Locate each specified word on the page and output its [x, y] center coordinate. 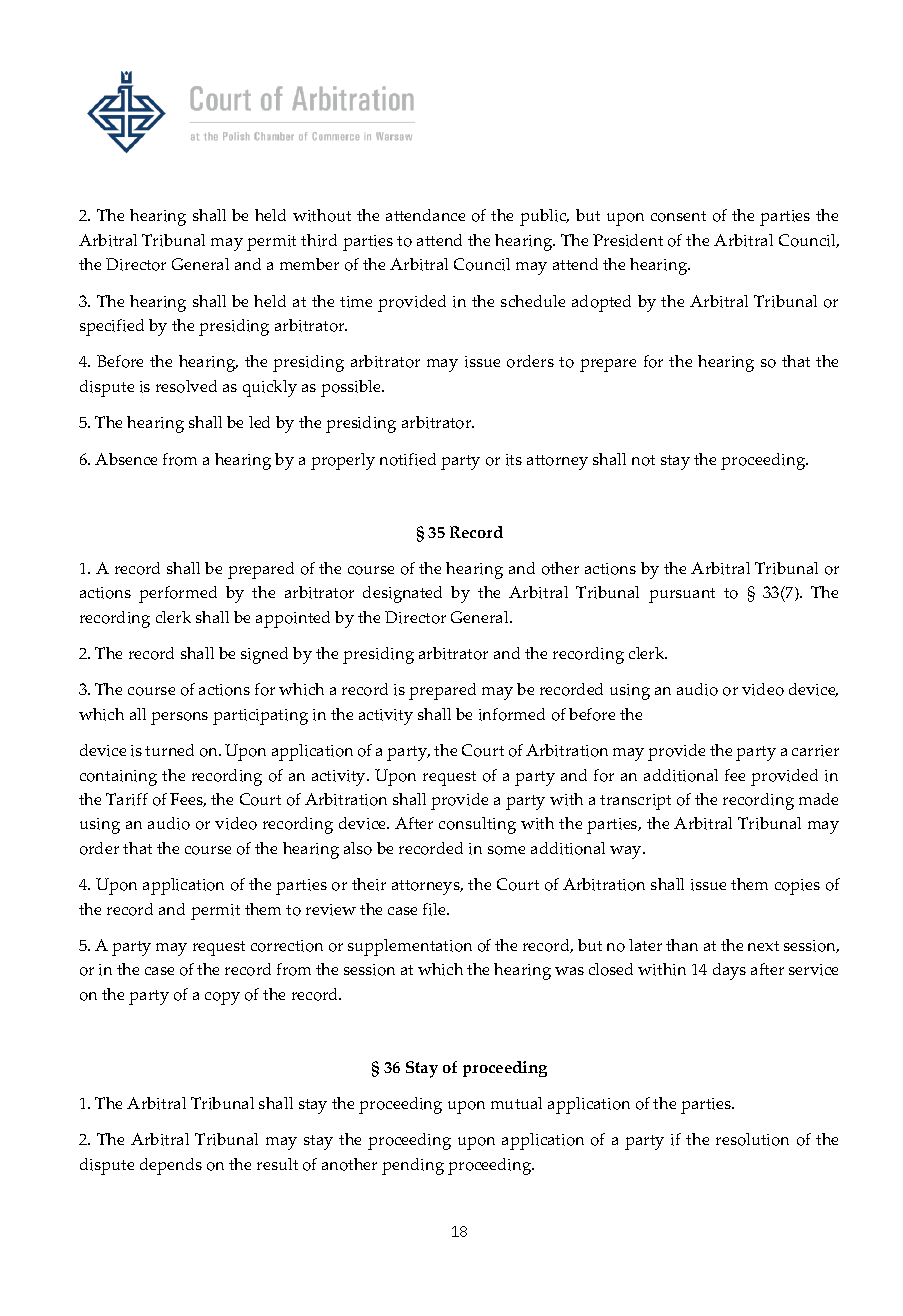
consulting [477, 825]
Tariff [127, 799]
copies [797, 887]
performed [178, 594]
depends [171, 1166]
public [544, 217]
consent [678, 216]
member [309, 264]
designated [402, 594]
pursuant [682, 595]
